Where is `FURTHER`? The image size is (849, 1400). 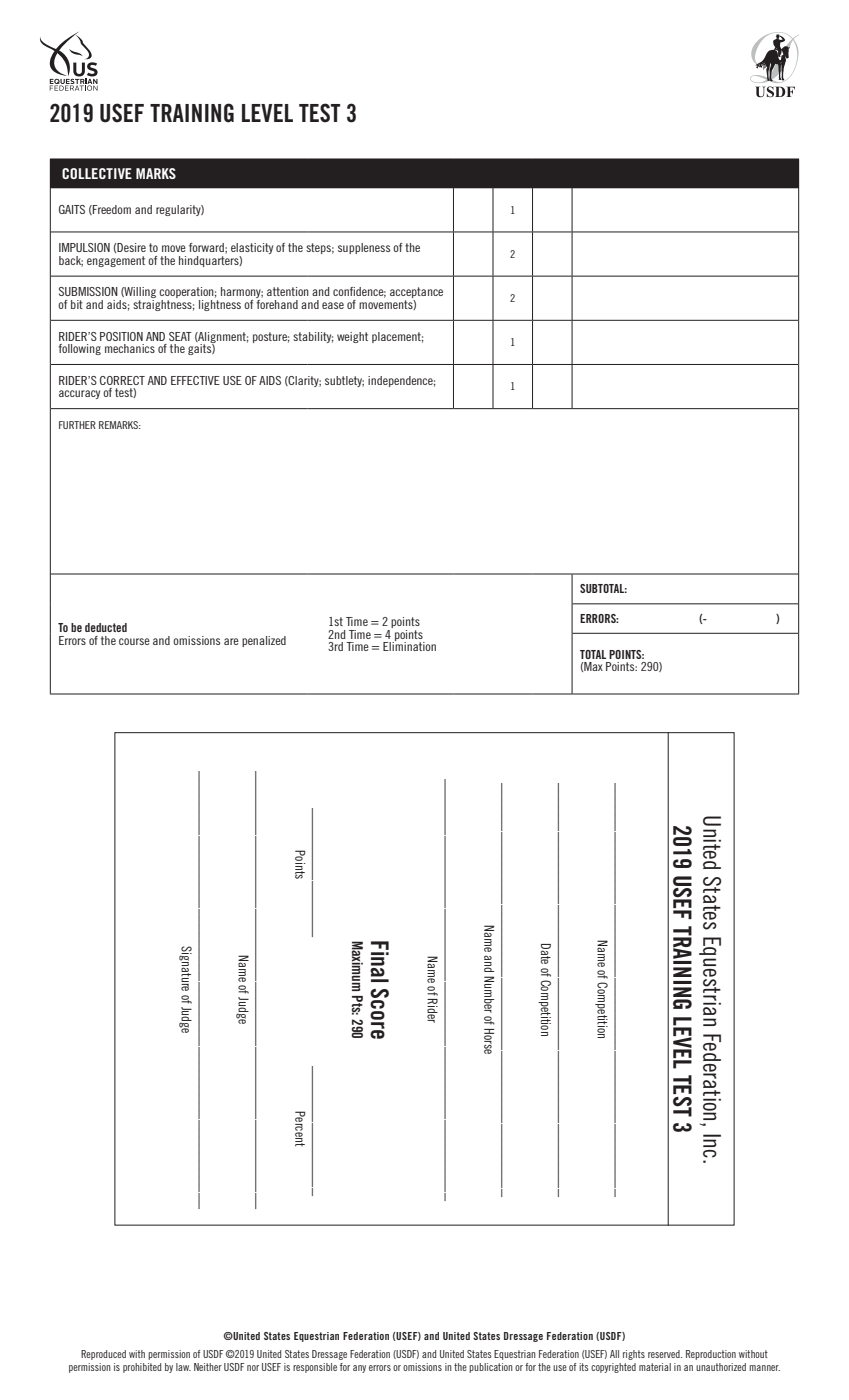 FURTHER is located at coordinates (77, 425).
